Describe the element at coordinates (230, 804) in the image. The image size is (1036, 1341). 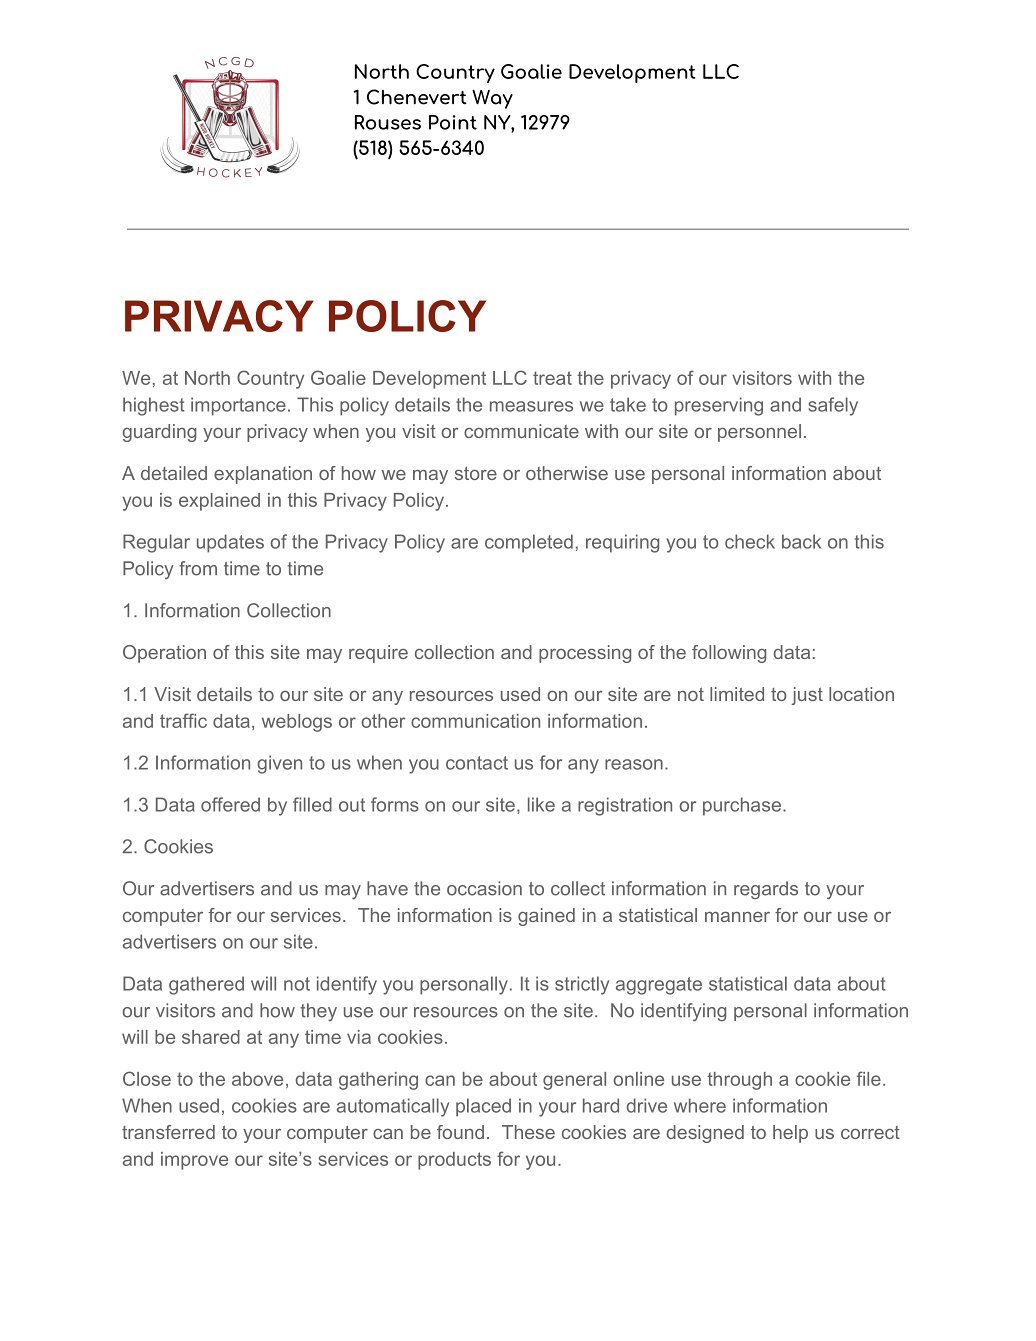
I see `offered` at that location.
